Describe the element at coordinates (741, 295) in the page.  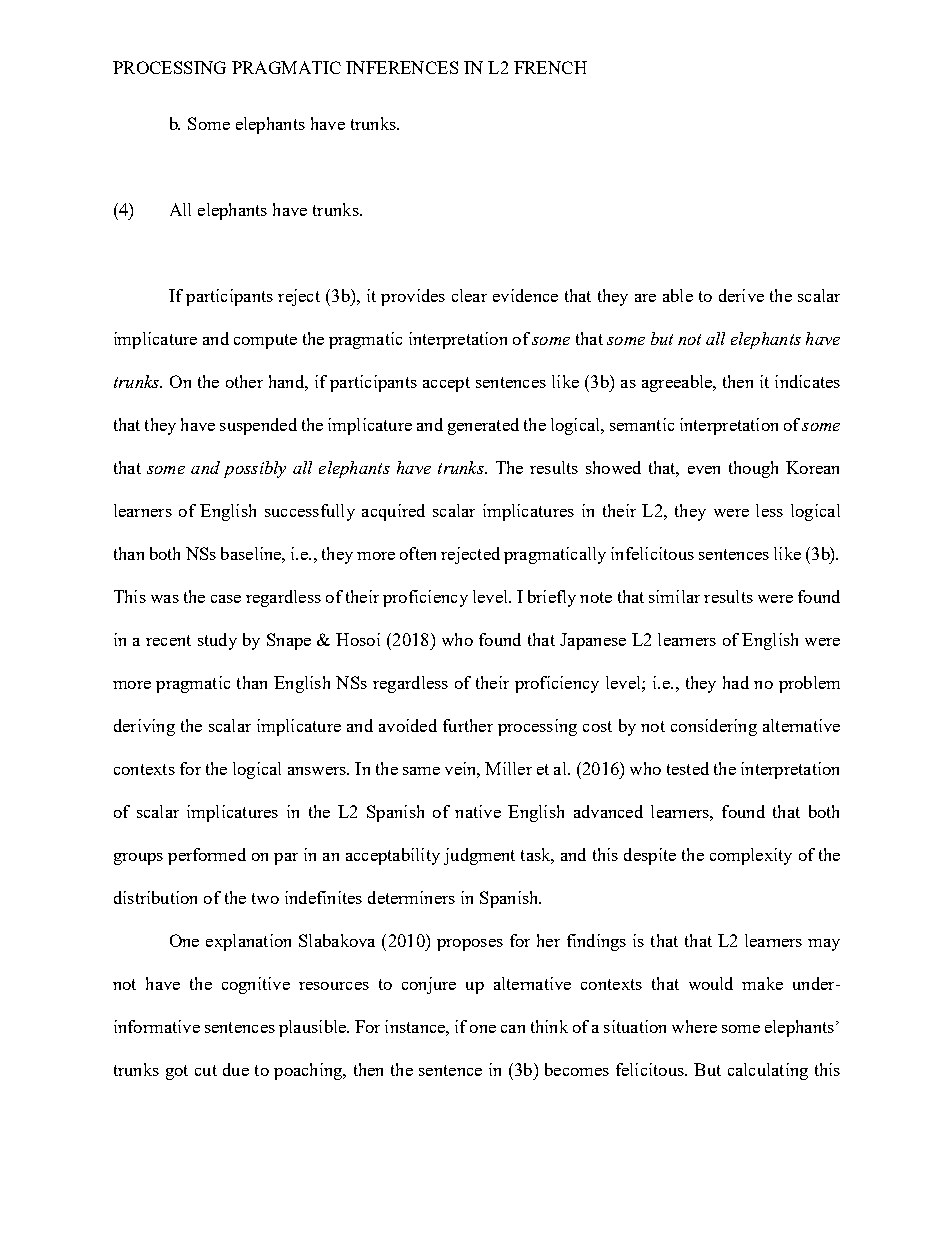
I see `derive` at that location.
